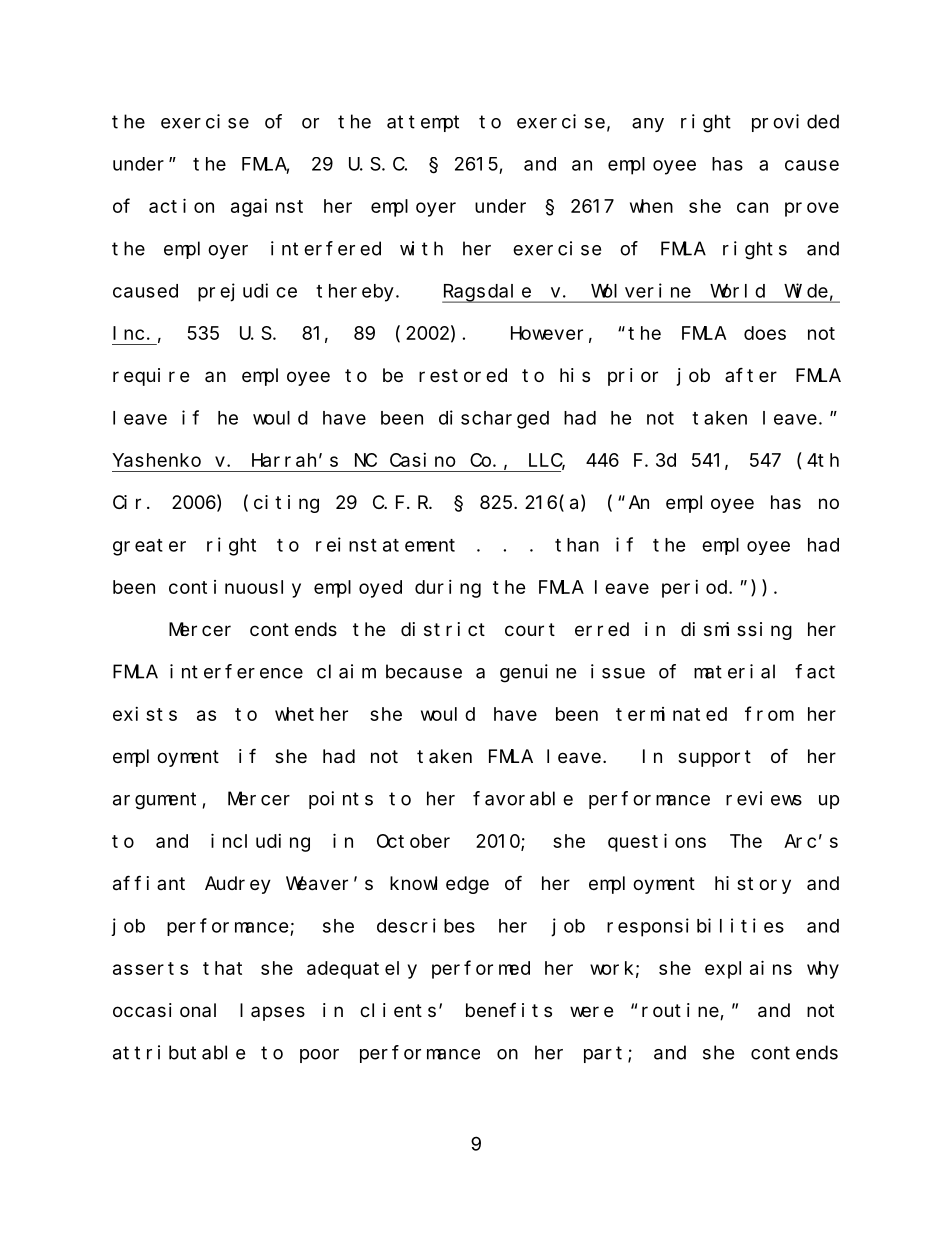 This document has width=952, height=1233. I want to click on including, so click(260, 842).
